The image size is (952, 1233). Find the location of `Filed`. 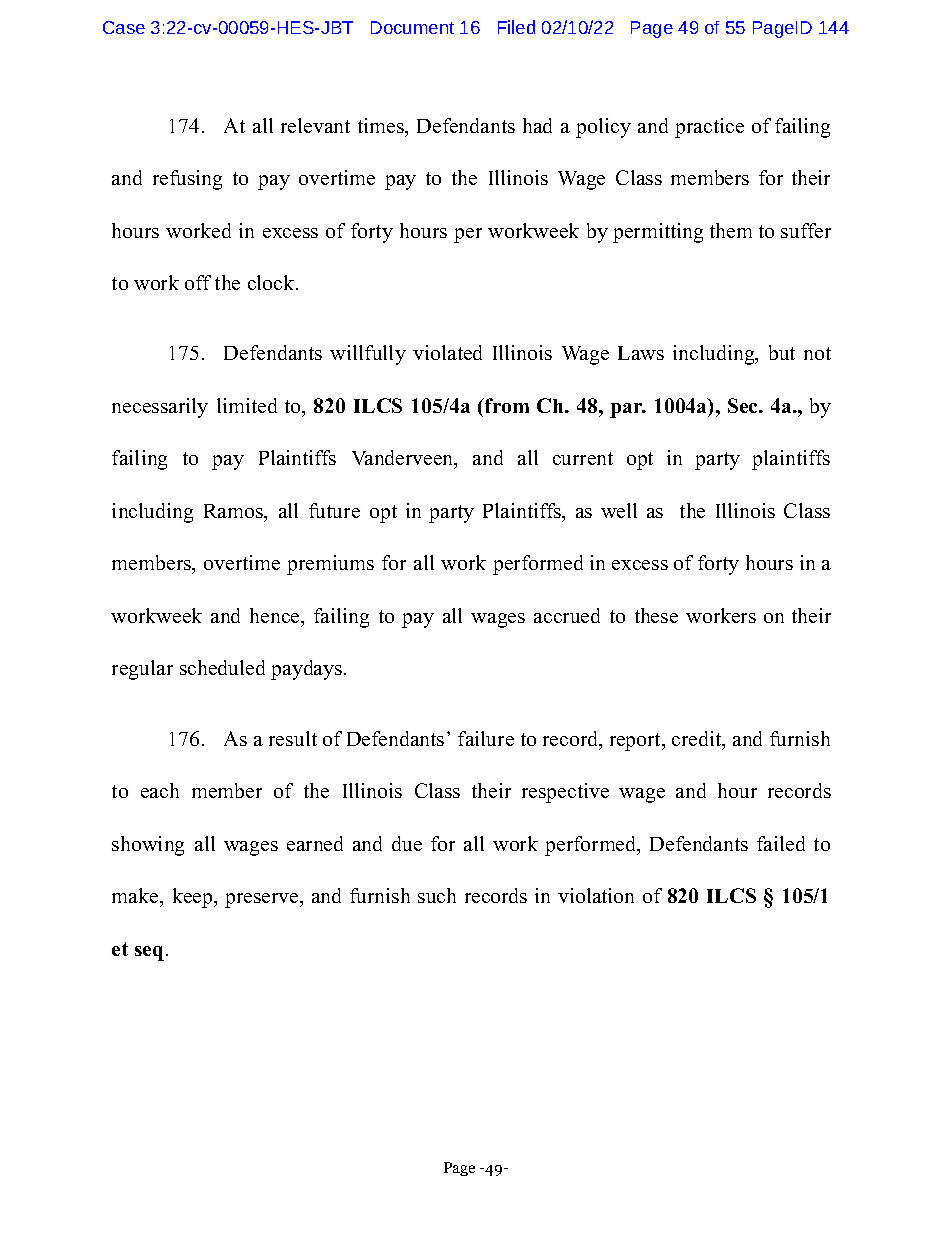

Filed is located at coordinates (516, 27).
